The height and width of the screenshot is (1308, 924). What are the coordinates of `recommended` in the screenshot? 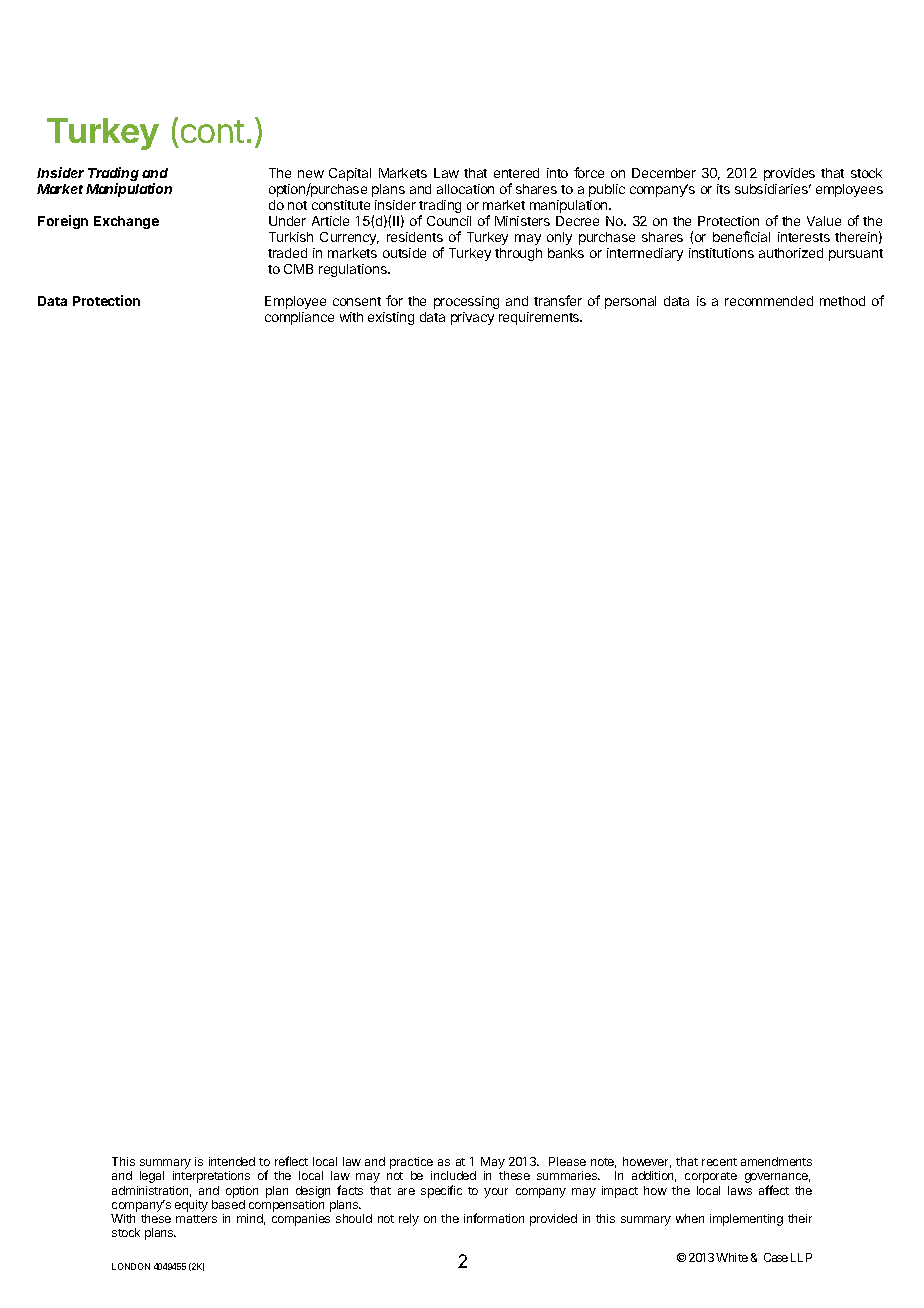 It's located at (769, 301).
